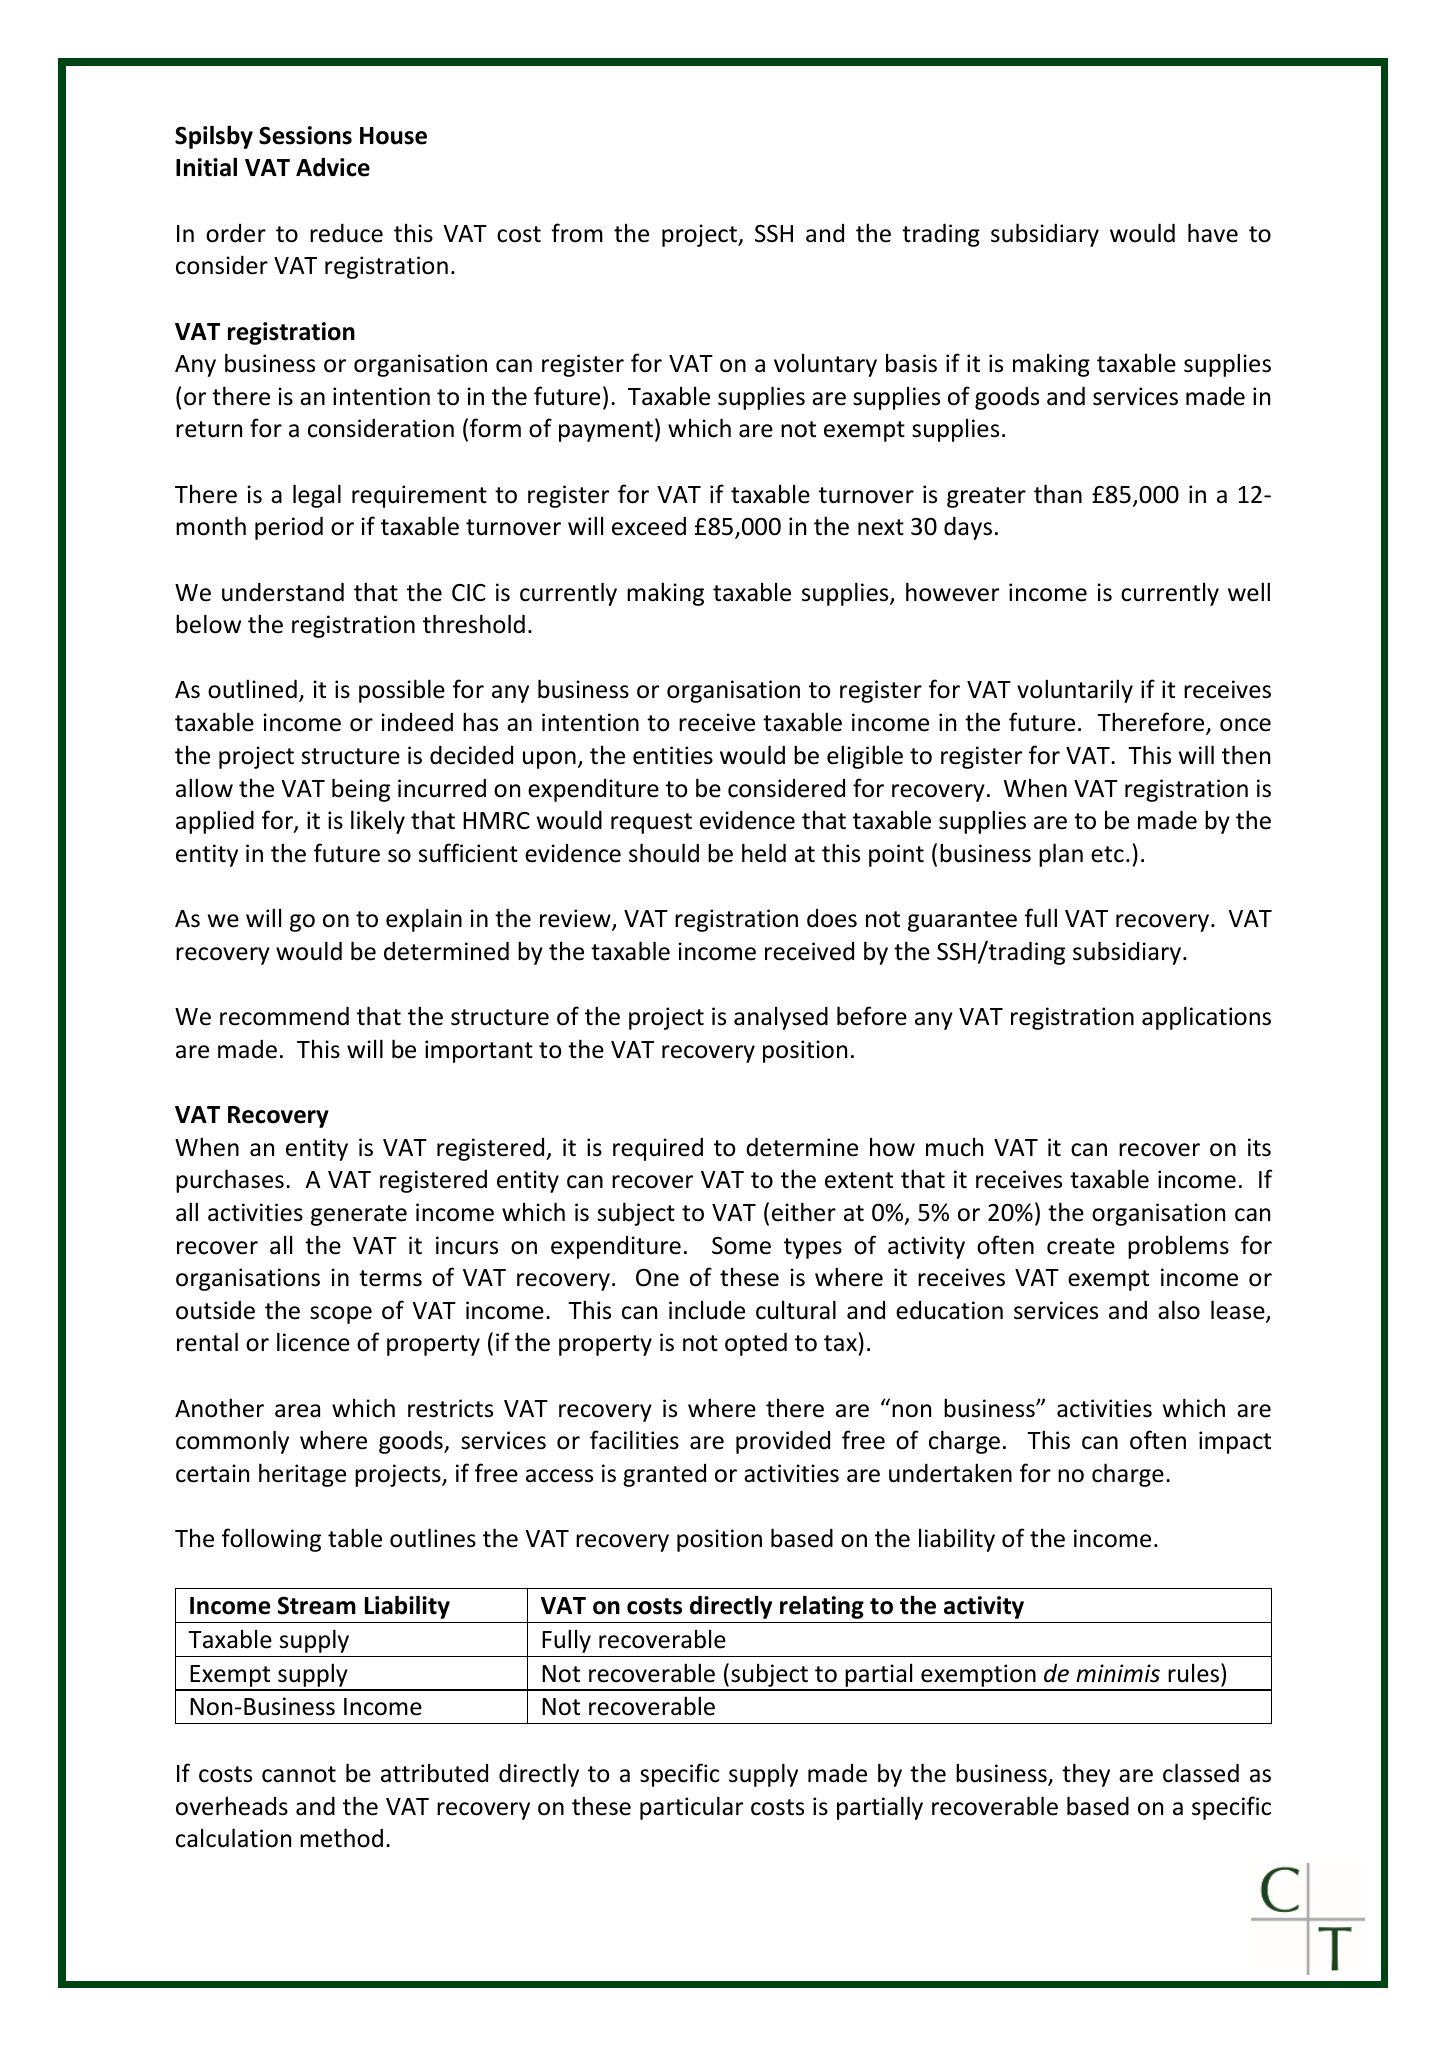  What do you see at coordinates (577, 233) in the screenshot?
I see `from` at bounding box center [577, 233].
